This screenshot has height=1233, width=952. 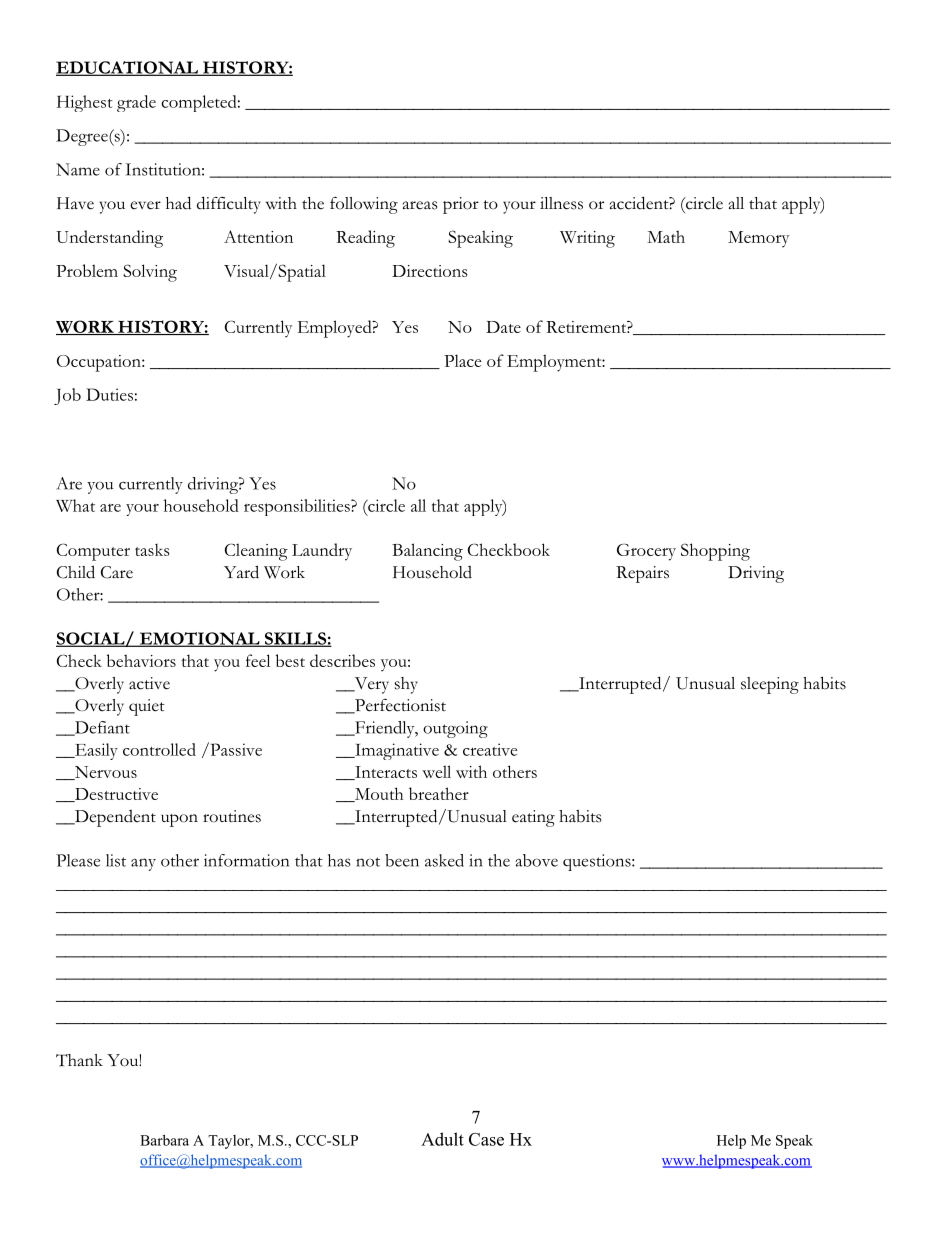 I want to click on Balancing, so click(x=427, y=552).
